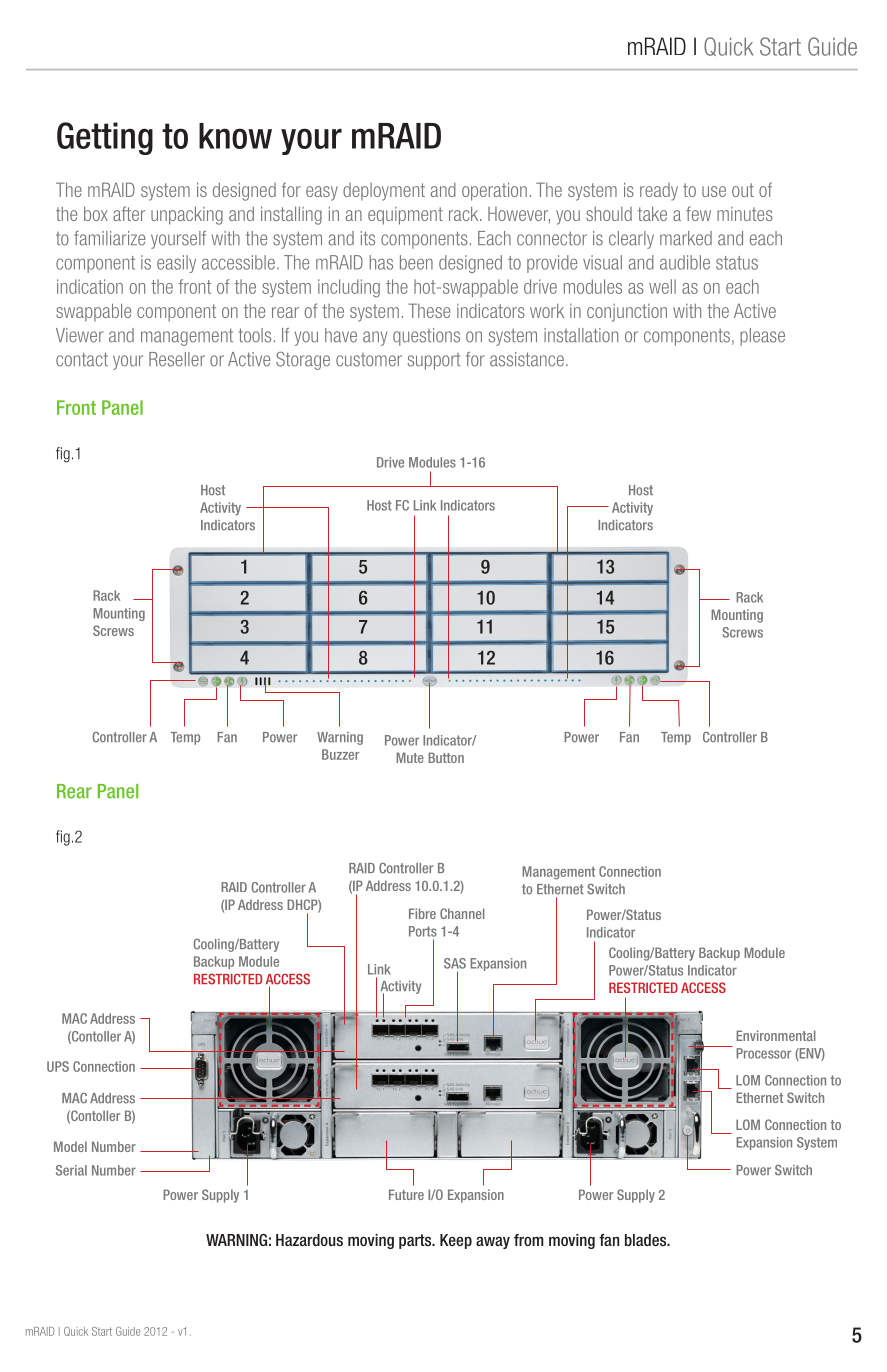 This screenshot has height=1372, width=887. What do you see at coordinates (71, 1170) in the screenshot?
I see `Serial` at bounding box center [71, 1170].
